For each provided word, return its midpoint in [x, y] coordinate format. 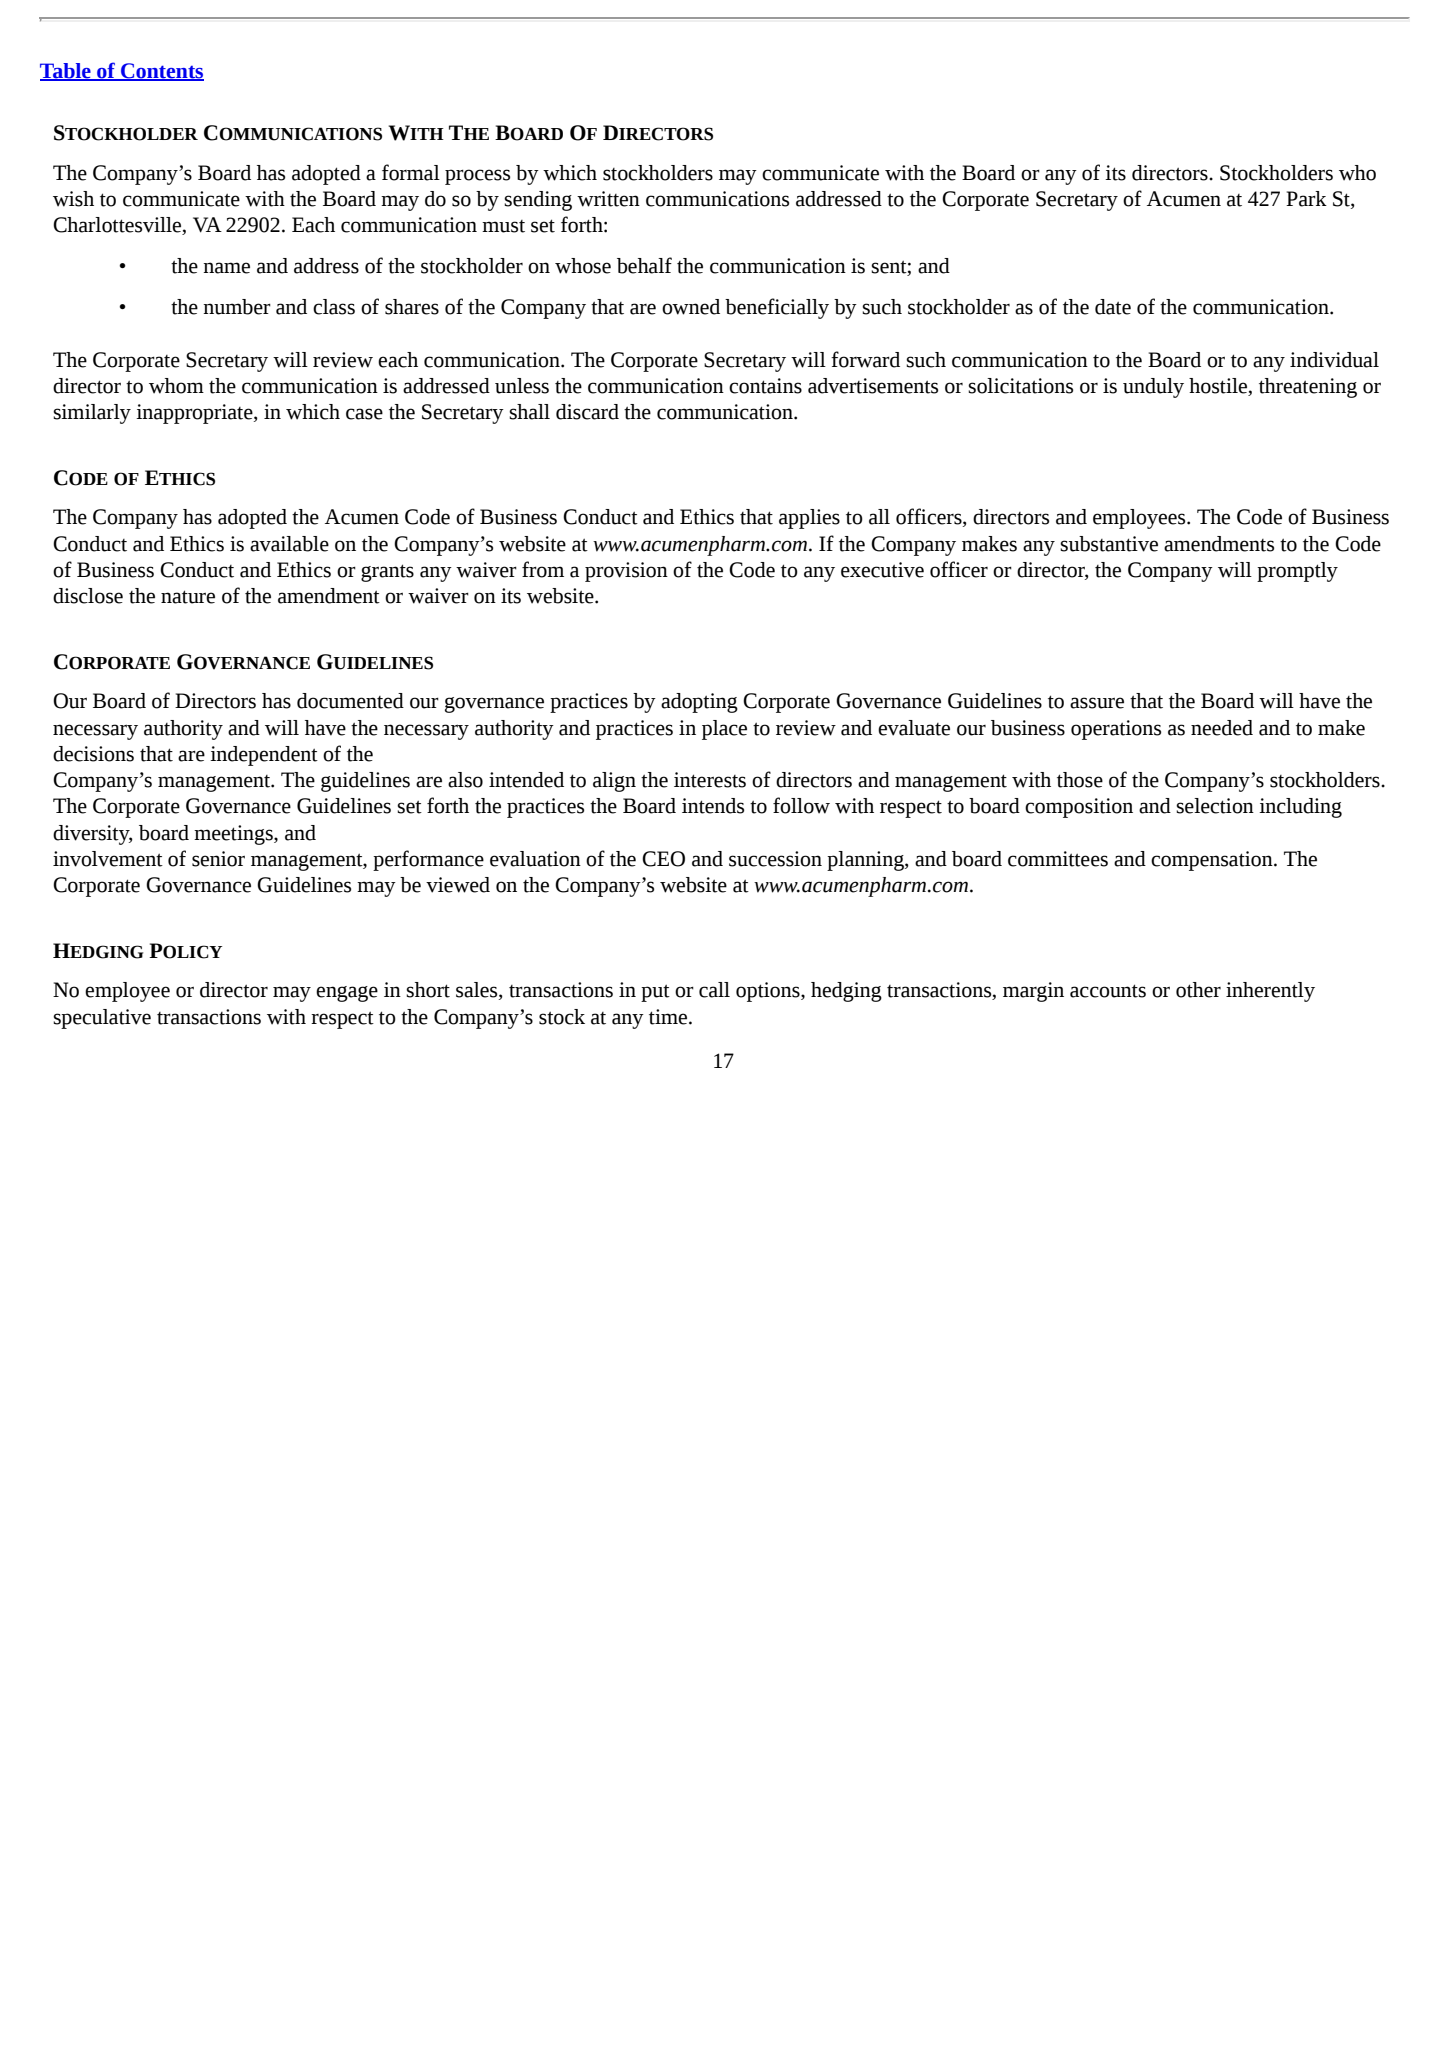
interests [710, 780]
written [608, 199]
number [237, 307]
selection [1215, 806]
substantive [1109, 544]
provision [626, 572]
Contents [161, 71]
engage [347, 994]
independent [264, 756]
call [714, 990]
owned [691, 307]
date [1113, 307]
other [1198, 990]
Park [1306, 199]
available [289, 544]
